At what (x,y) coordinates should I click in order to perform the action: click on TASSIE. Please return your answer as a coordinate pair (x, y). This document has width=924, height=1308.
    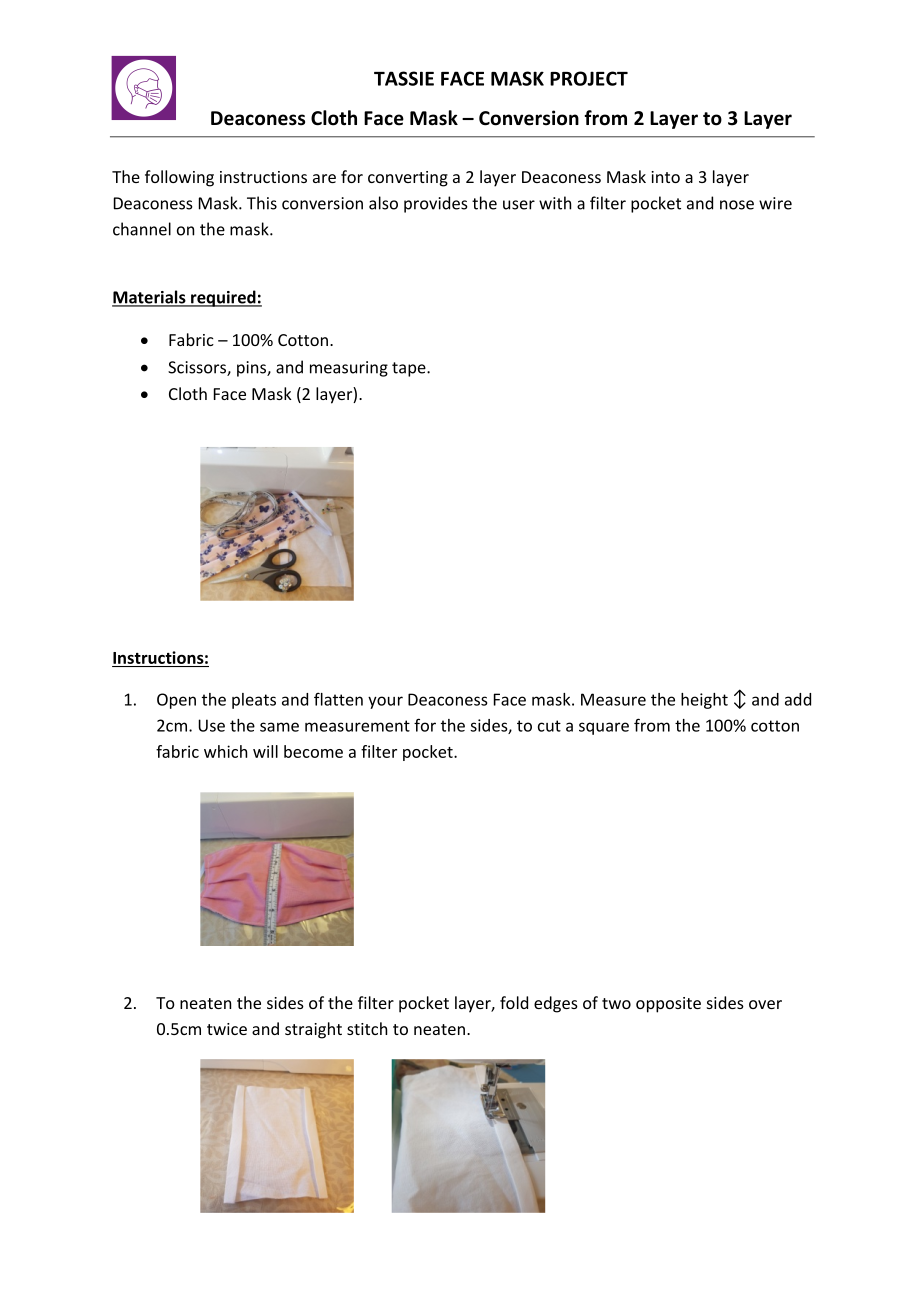
    Looking at the image, I should click on (404, 78).
